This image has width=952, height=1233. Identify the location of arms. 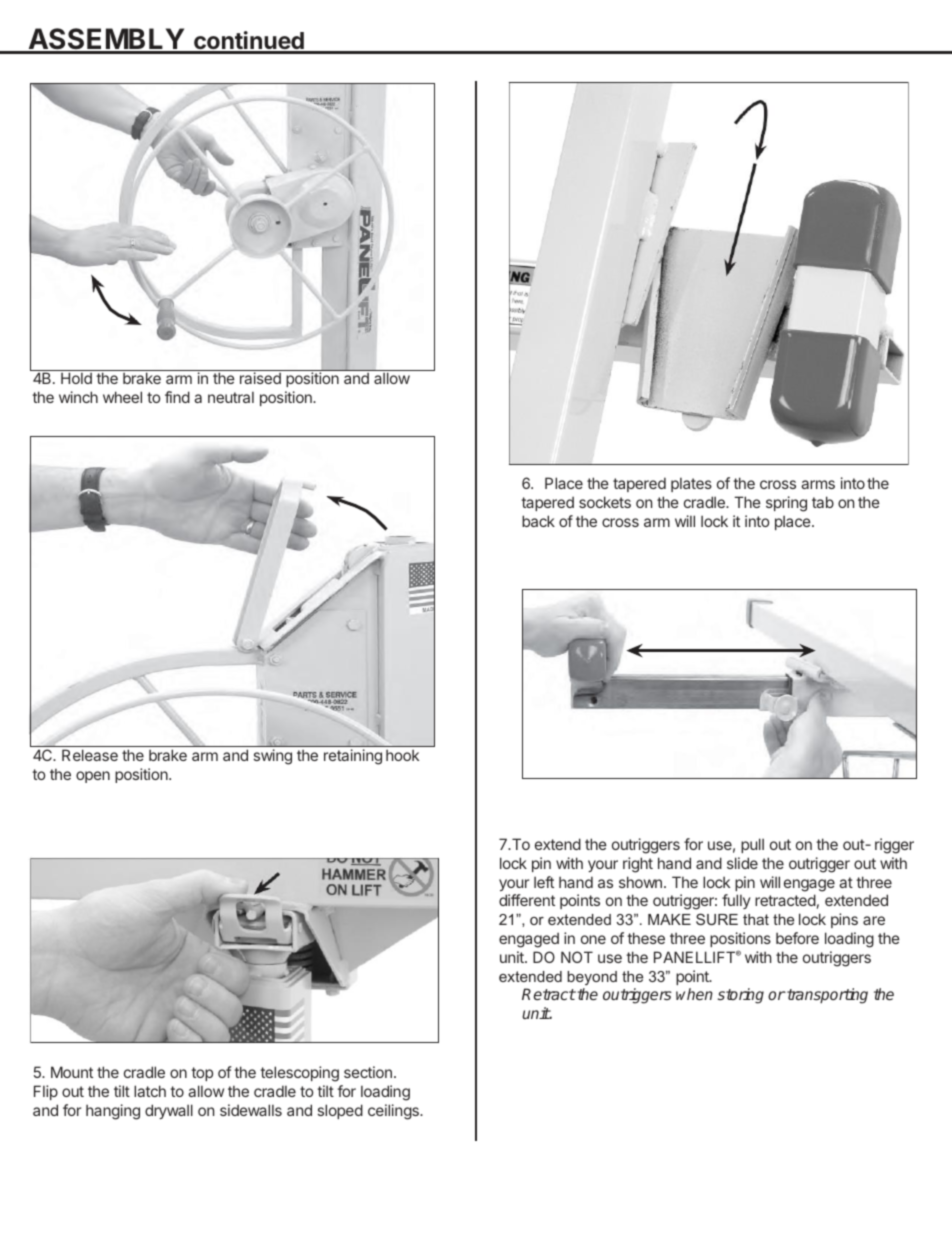
(818, 484).
